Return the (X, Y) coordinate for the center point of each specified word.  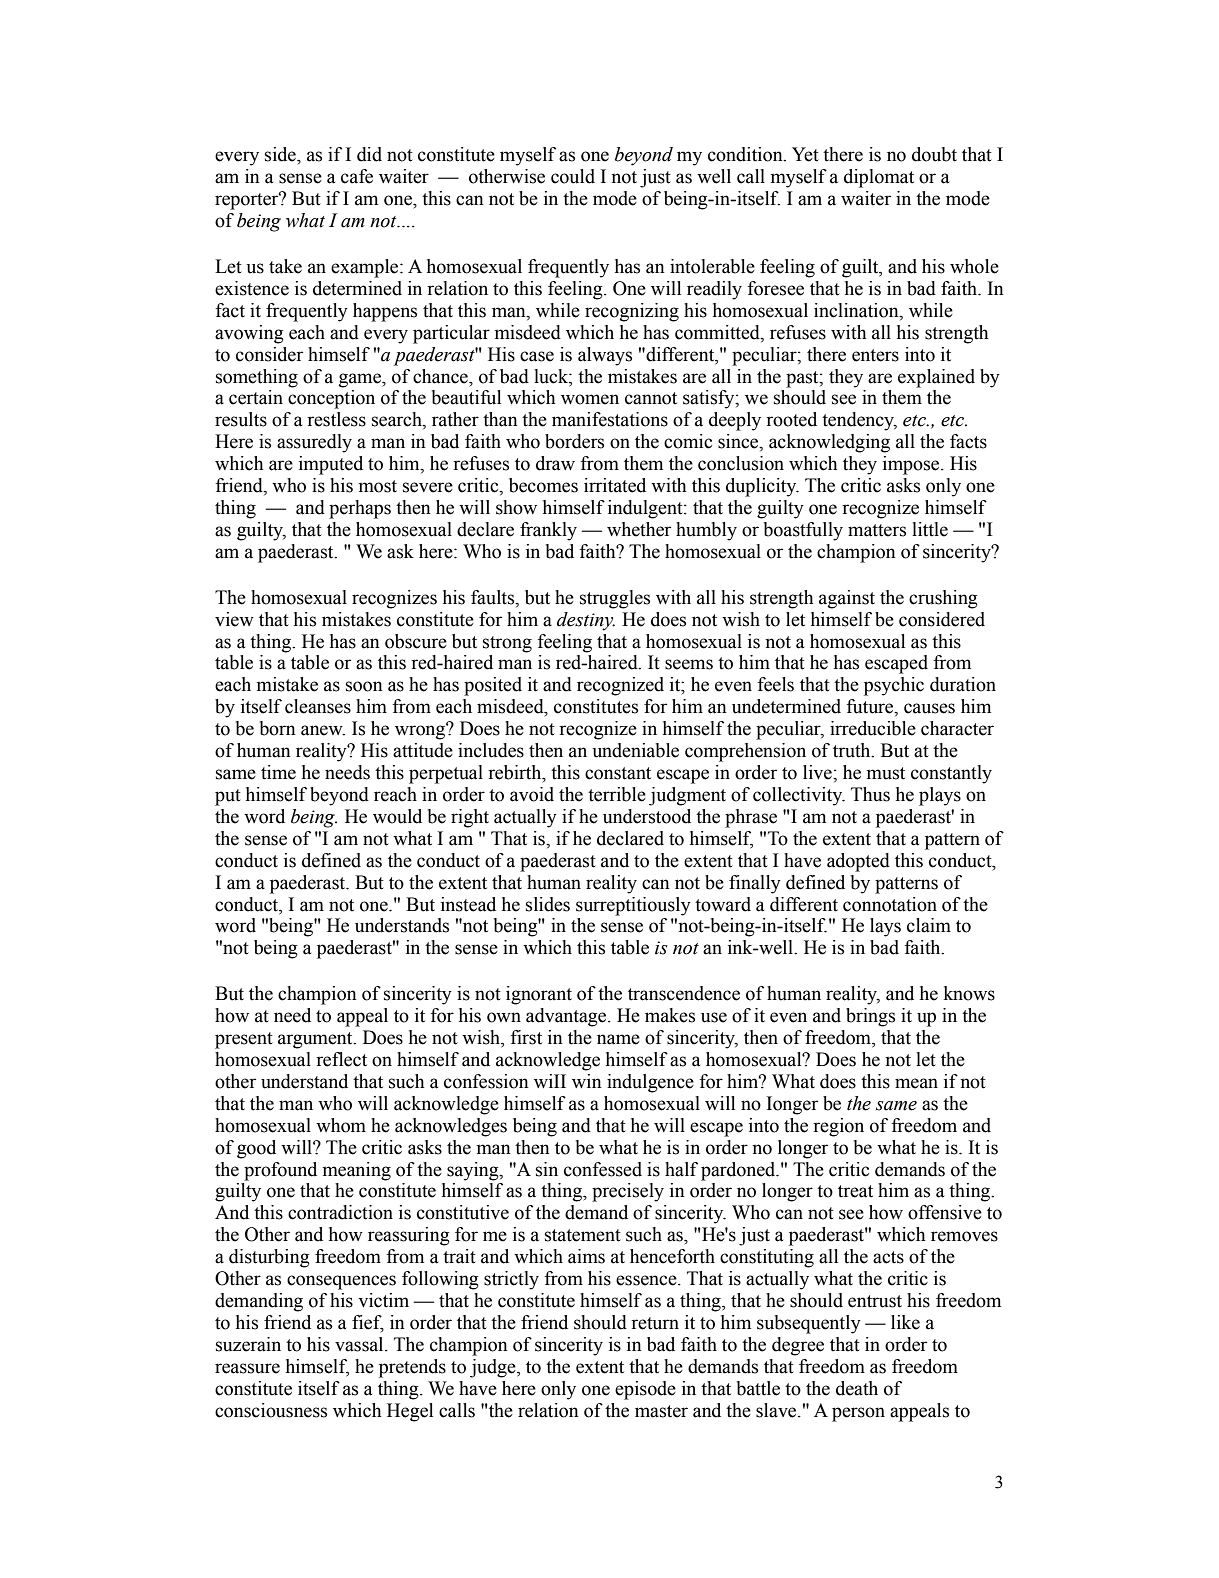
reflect (341, 1059)
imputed (331, 465)
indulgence (650, 1083)
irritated (615, 485)
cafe (357, 176)
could (573, 176)
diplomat (879, 178)
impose (912, 465)
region (838, 1127)
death (857, 1388)
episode (645, 1390)
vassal (360, 1344)
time (278, 772)
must (886, 773)
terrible (617, 794)
